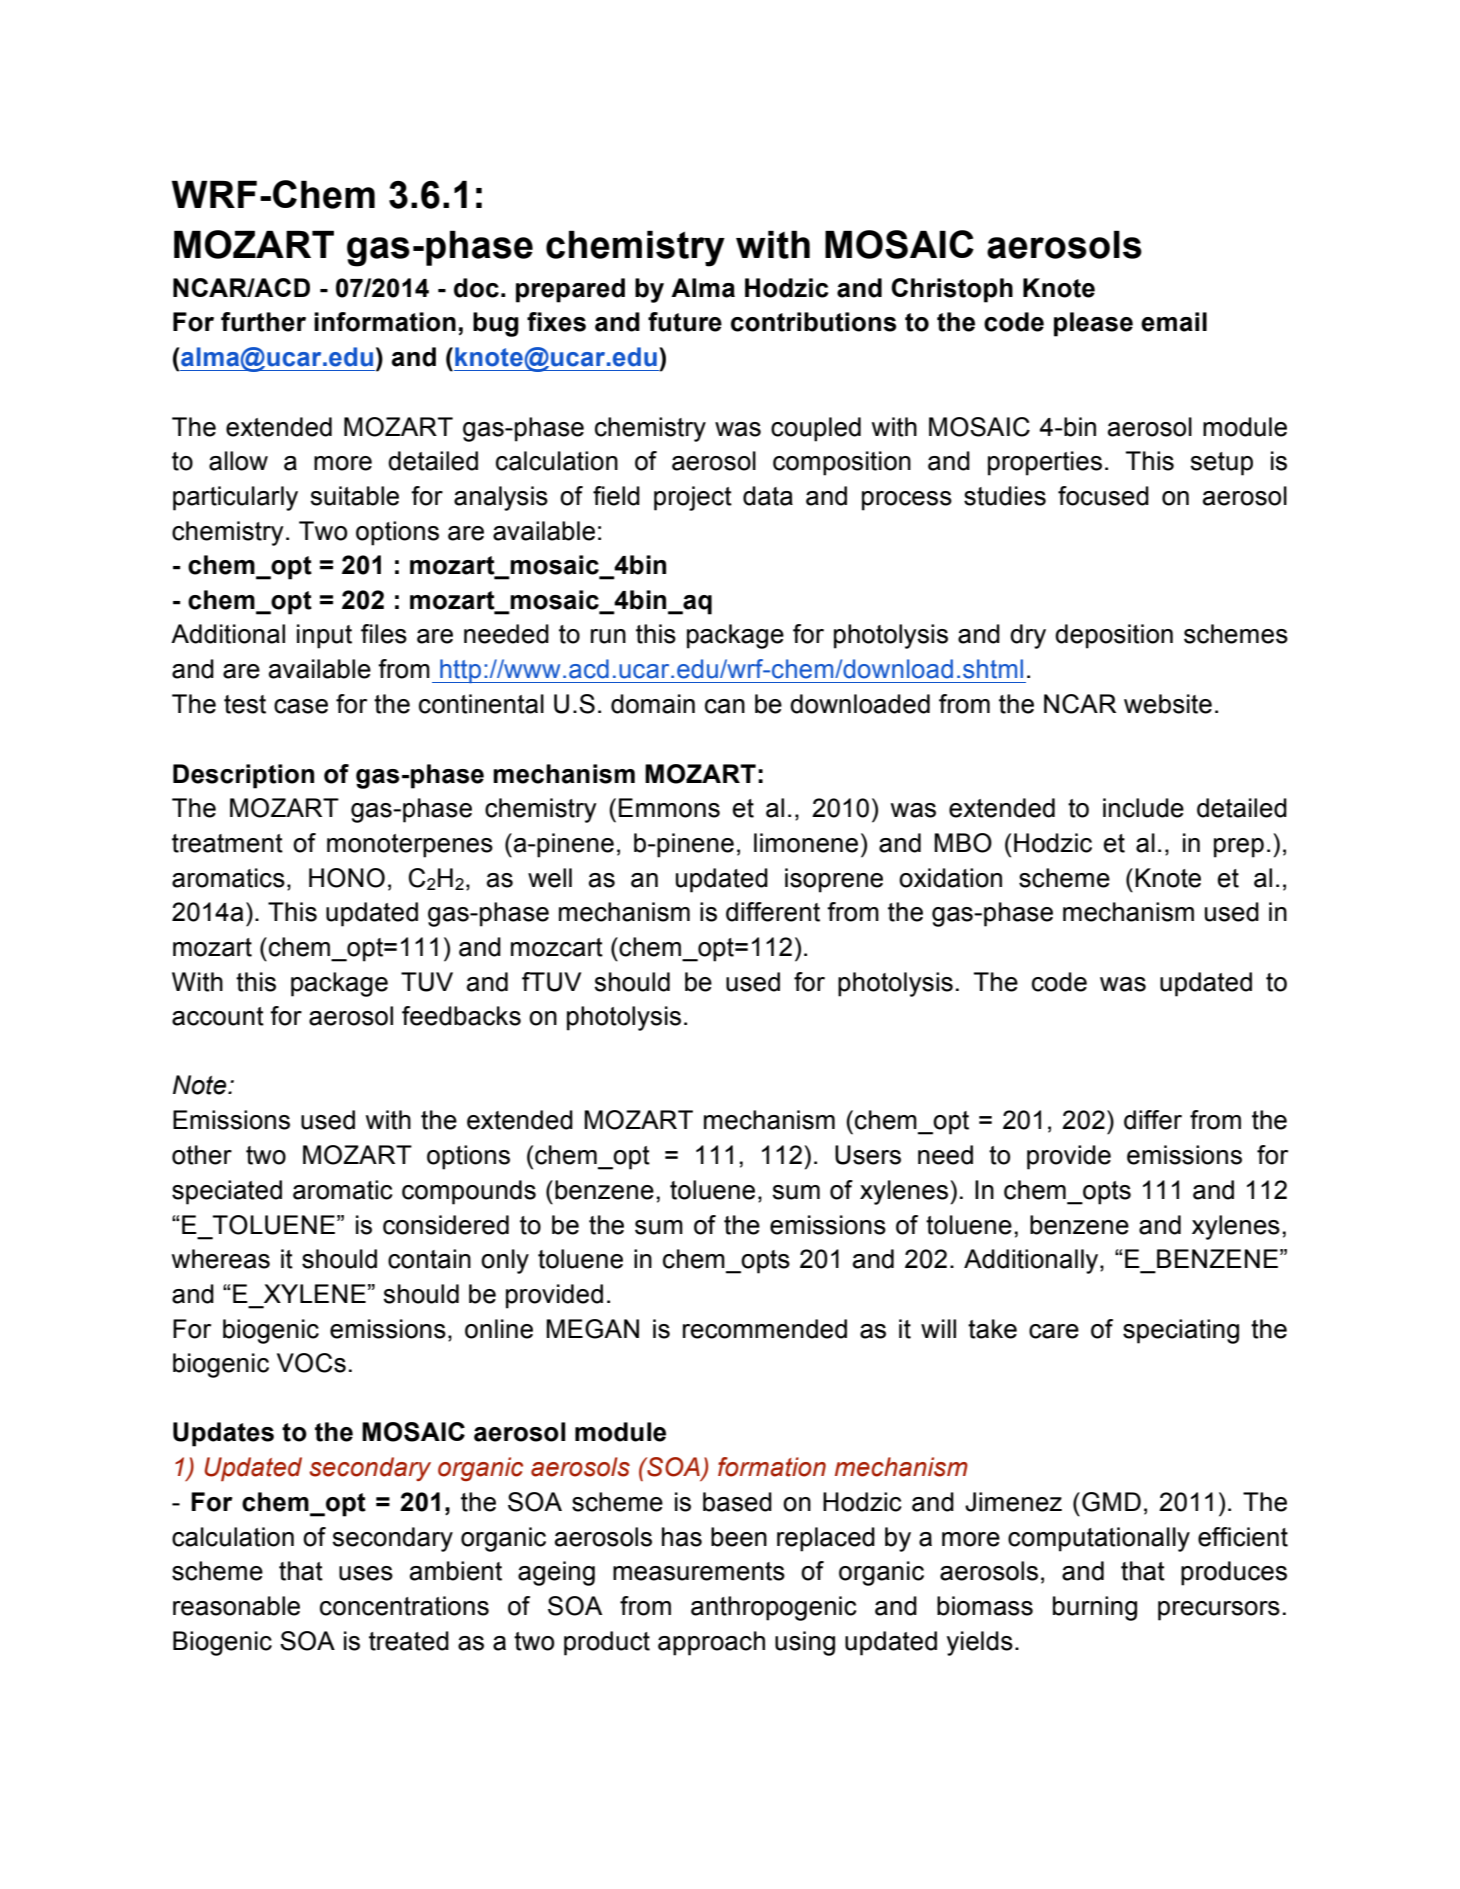  Describe the element at coordinates (774, 1608) in the screenshot. I see `anthropogenic` at that location.
